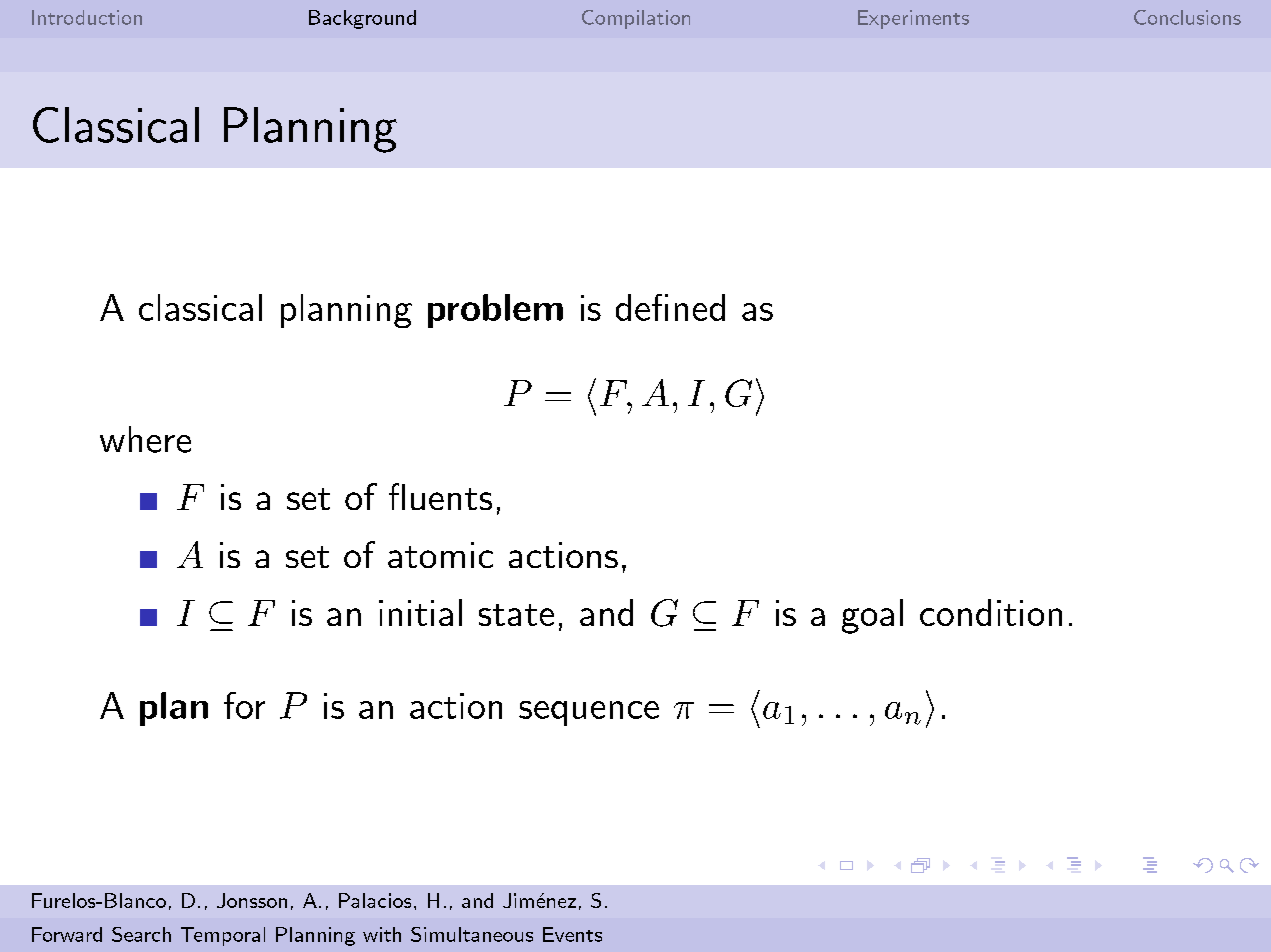 This screenshot has height=952, width=1271. What do you see at coordinates (1187, 17) in the screenshot?
I see `Conclusions` at bounding box center [1187, 17].
